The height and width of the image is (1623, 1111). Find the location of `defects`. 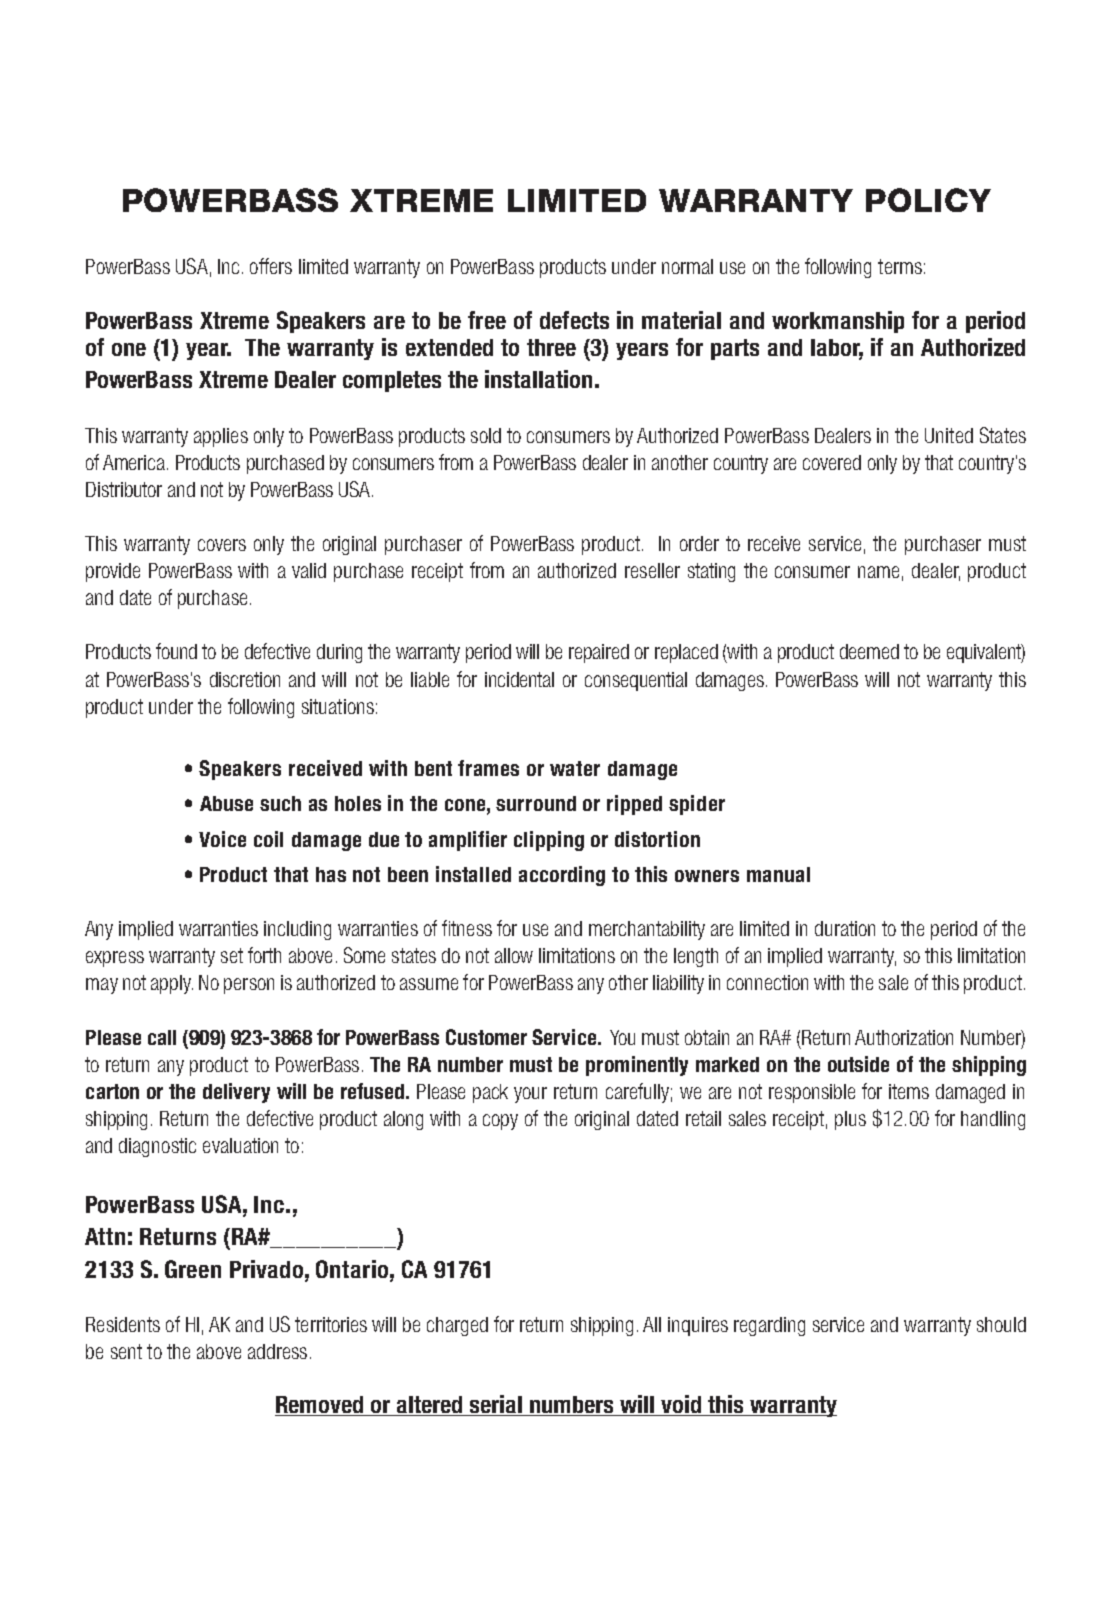

defects is located at coordinates (574, 320).
